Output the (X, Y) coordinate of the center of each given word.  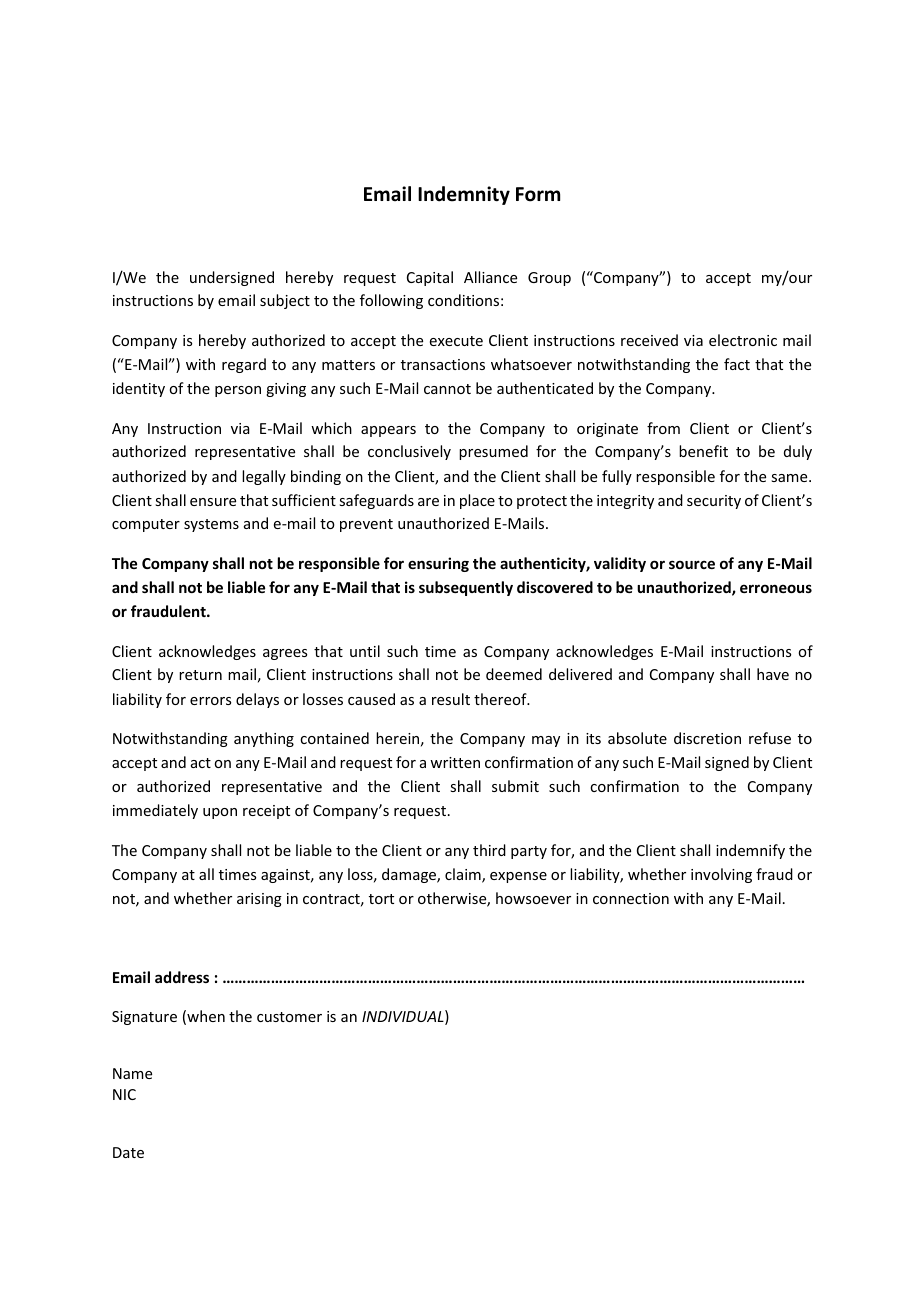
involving (721, 875)
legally (264, 477)
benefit (703, 451)
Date (128, 1152)
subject (285, 301)
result (451, 699)
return (200, 675)
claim (464, 875)
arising (259, 900)
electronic (743, 340)
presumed (493, 452)
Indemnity (464, 195)
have (773, 674)
